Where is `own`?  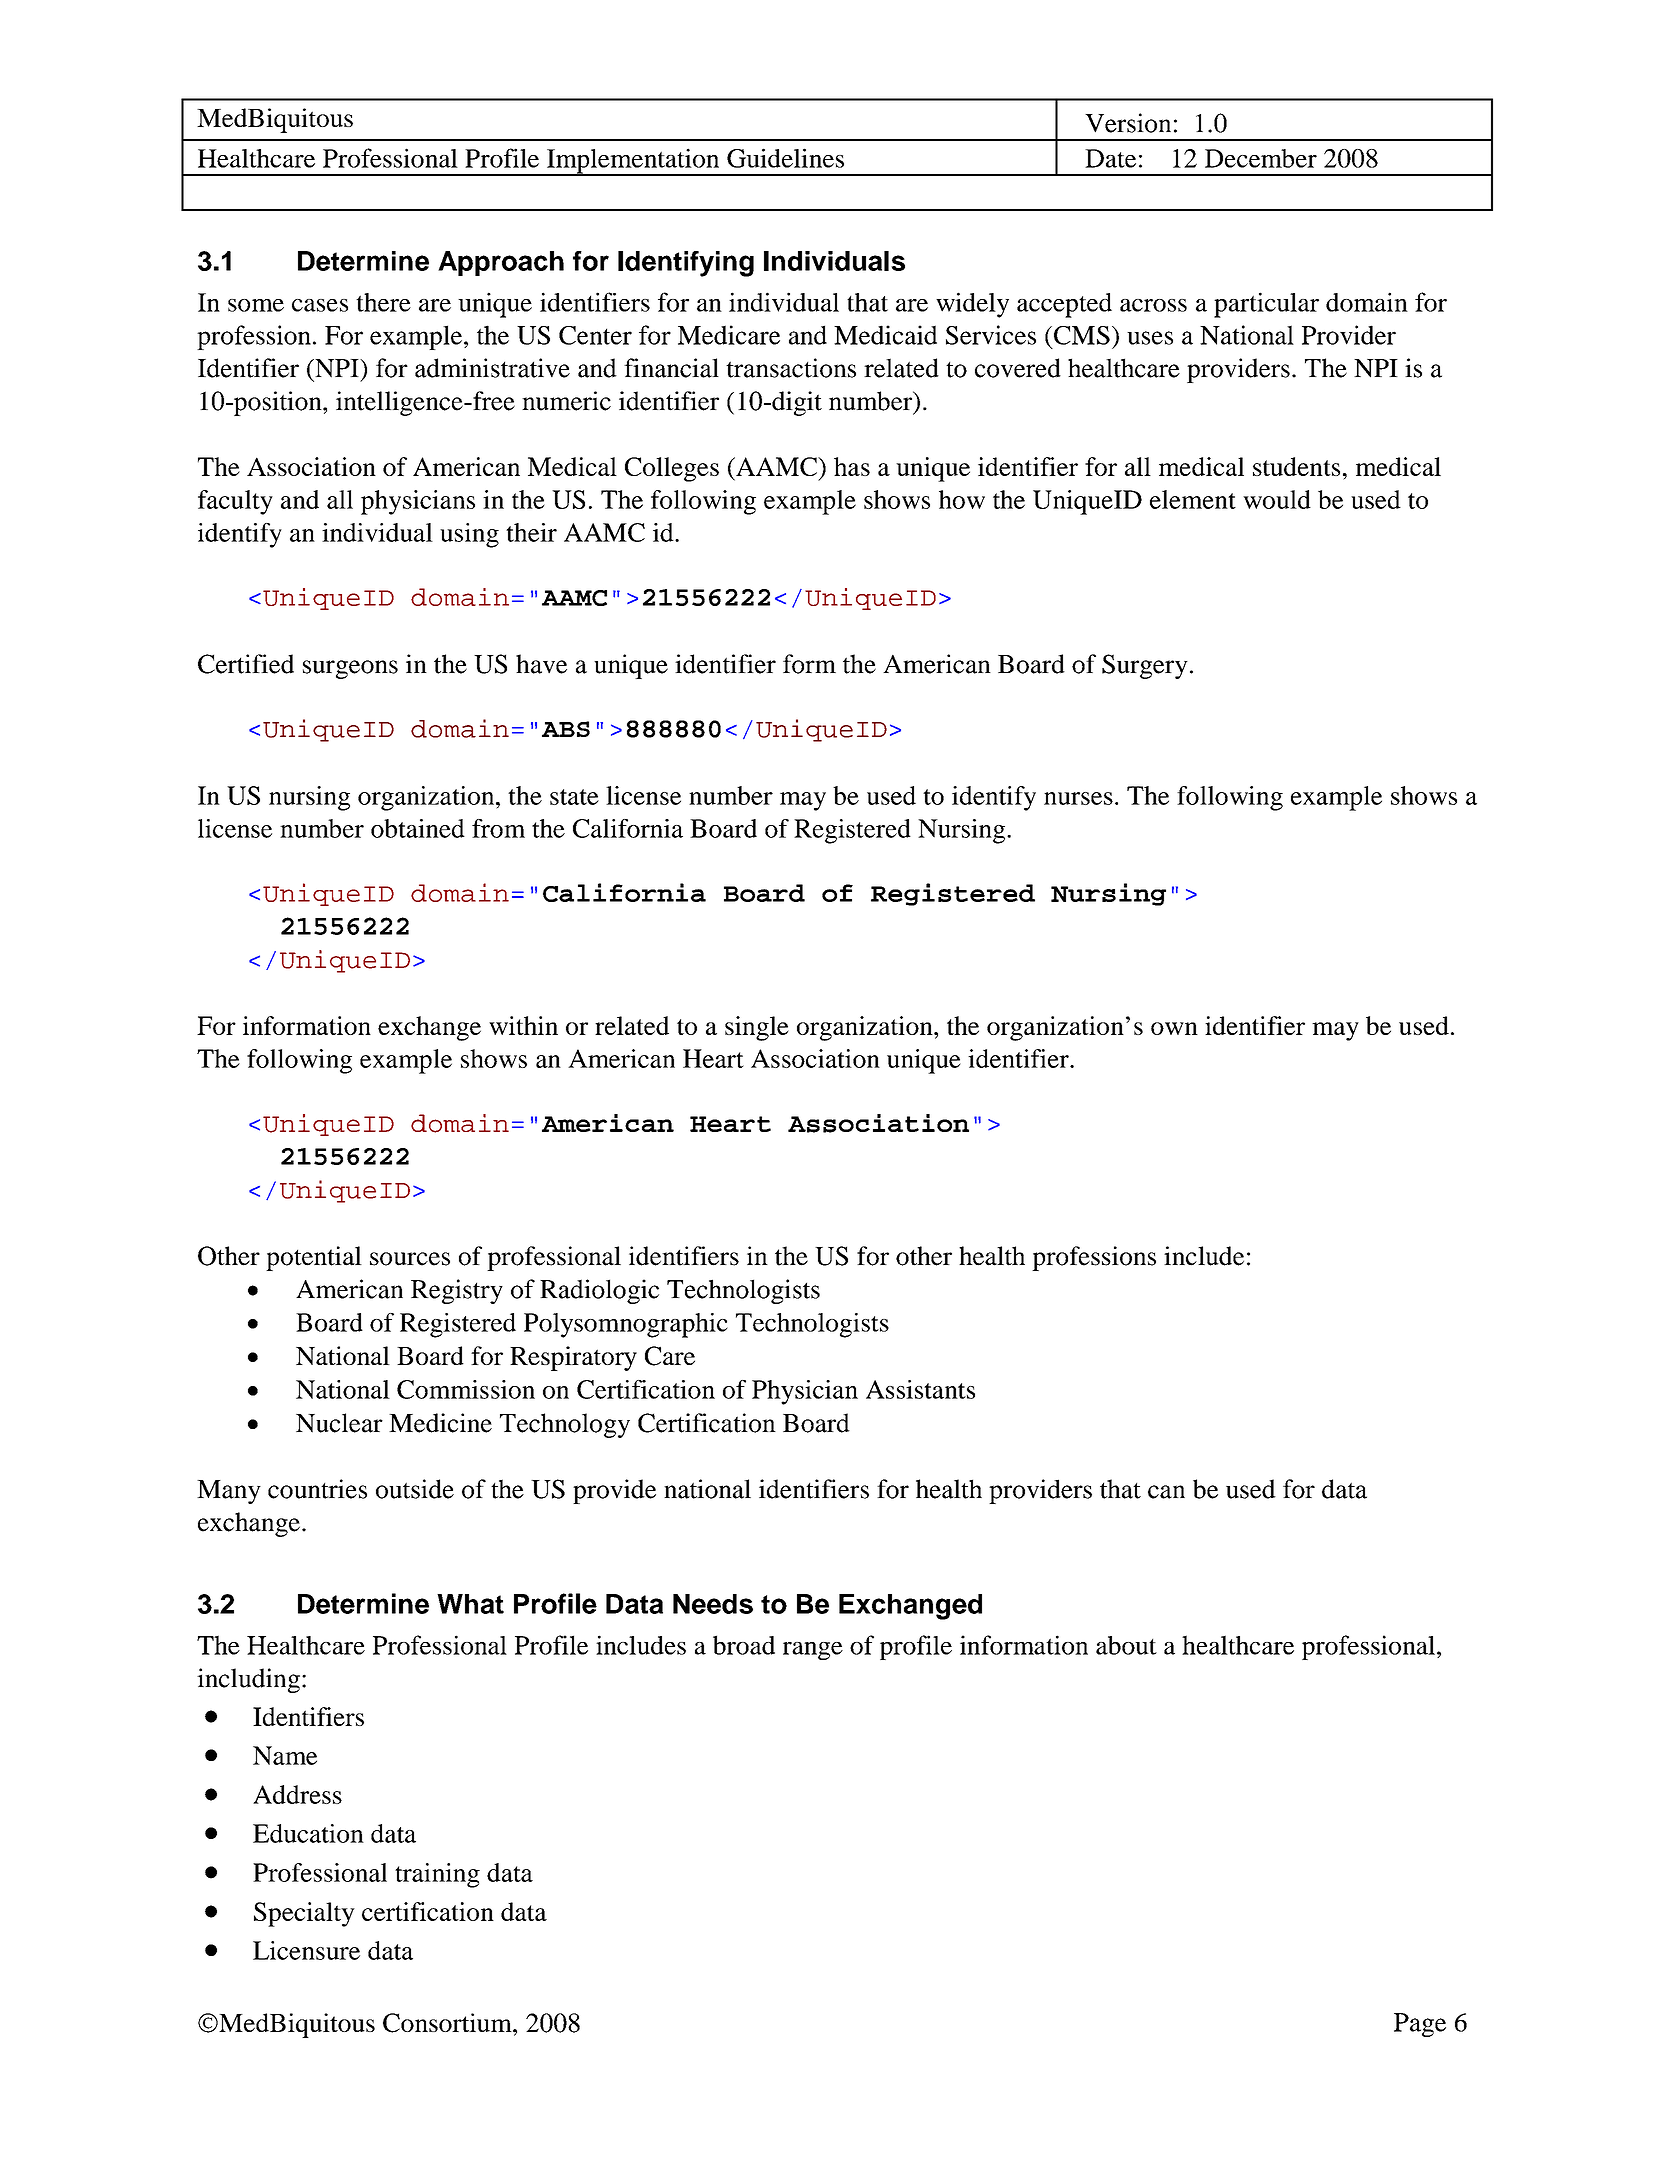 own is located at coordinates (1174, 1028).
